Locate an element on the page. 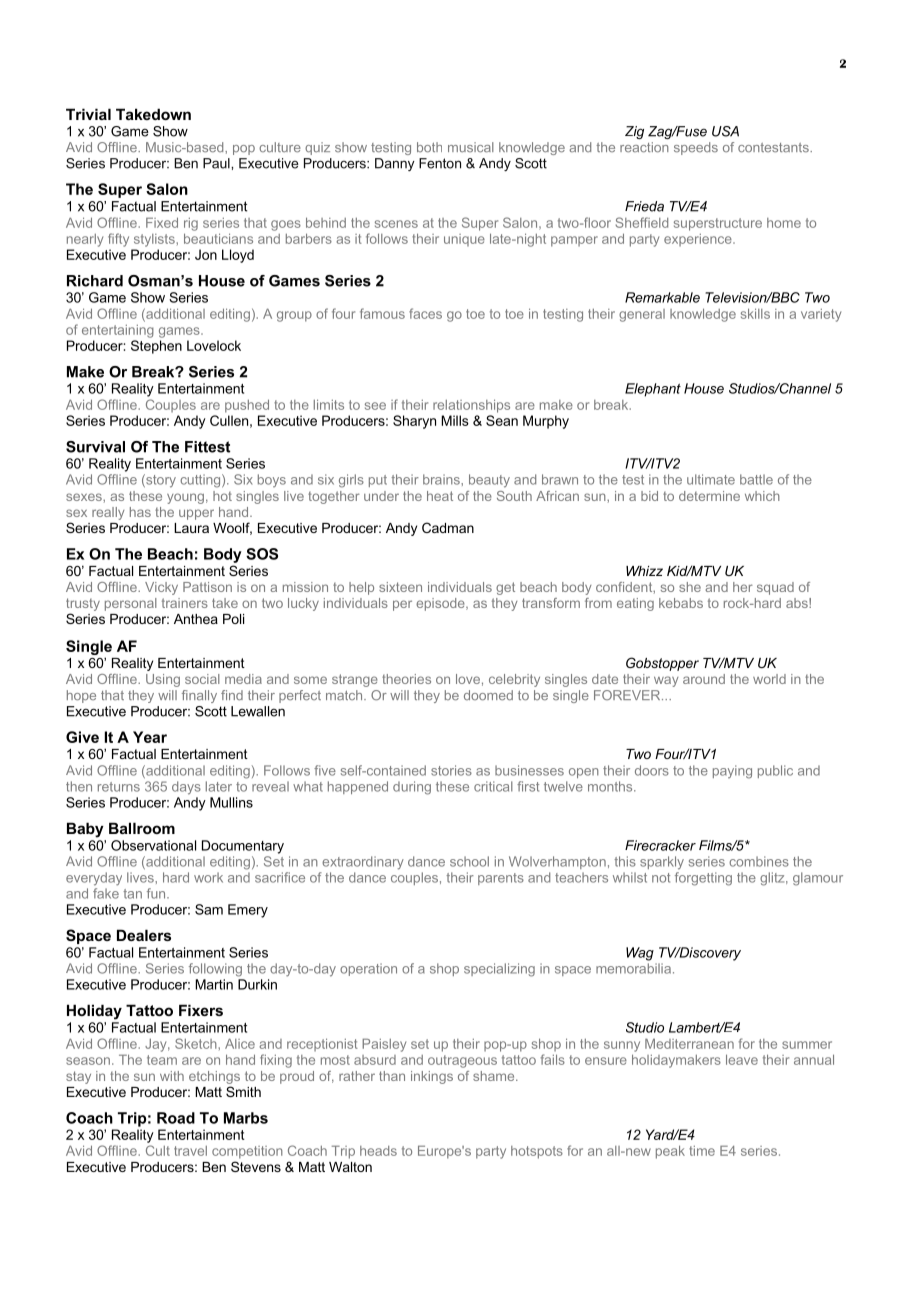  paying is located at coordinates (732, 772).
